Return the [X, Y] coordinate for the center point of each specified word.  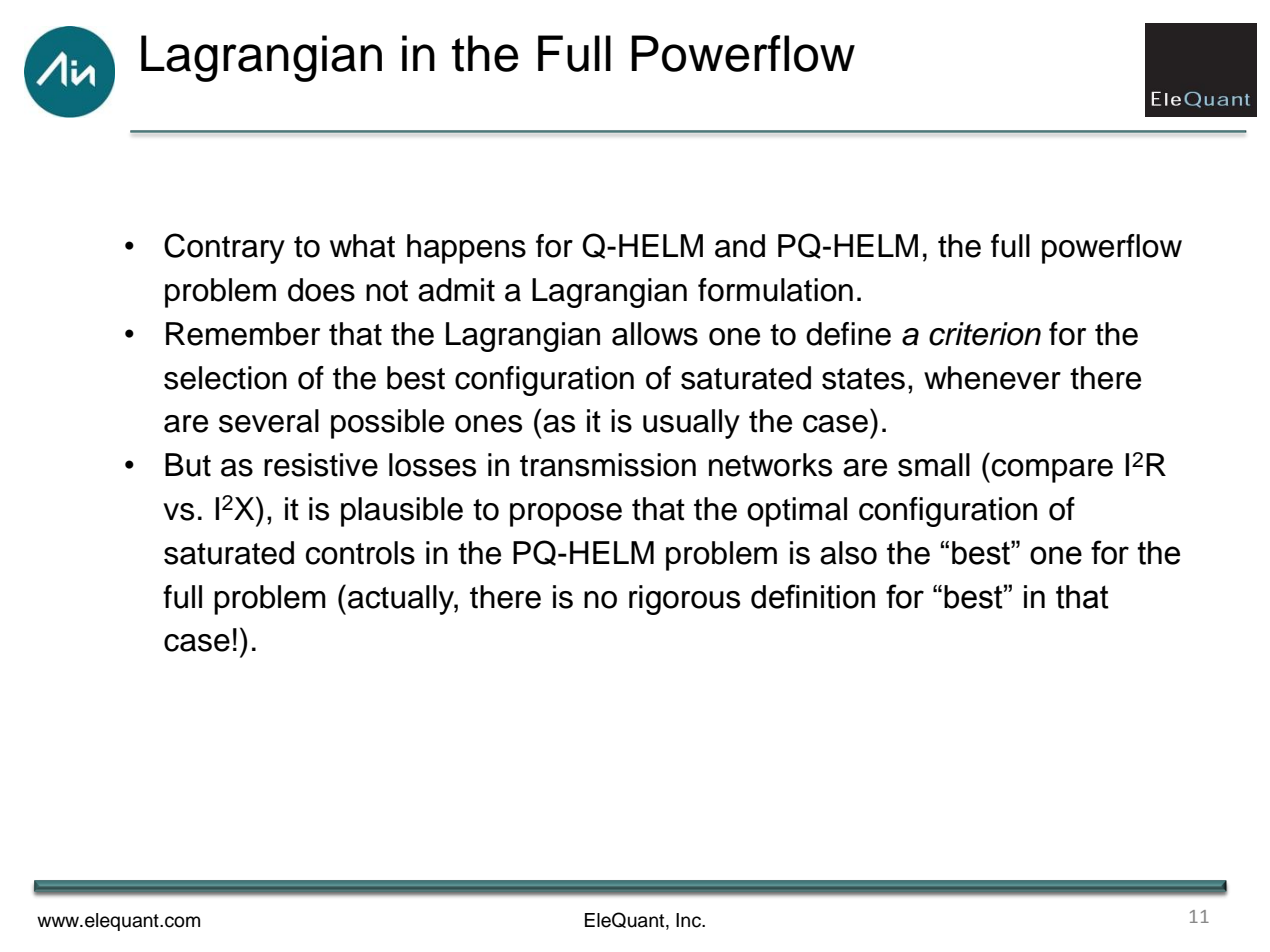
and [740, 246]
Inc [689, 920]
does [321, 290]
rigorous [684, 600]
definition [813, 596]
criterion [985, 334]
